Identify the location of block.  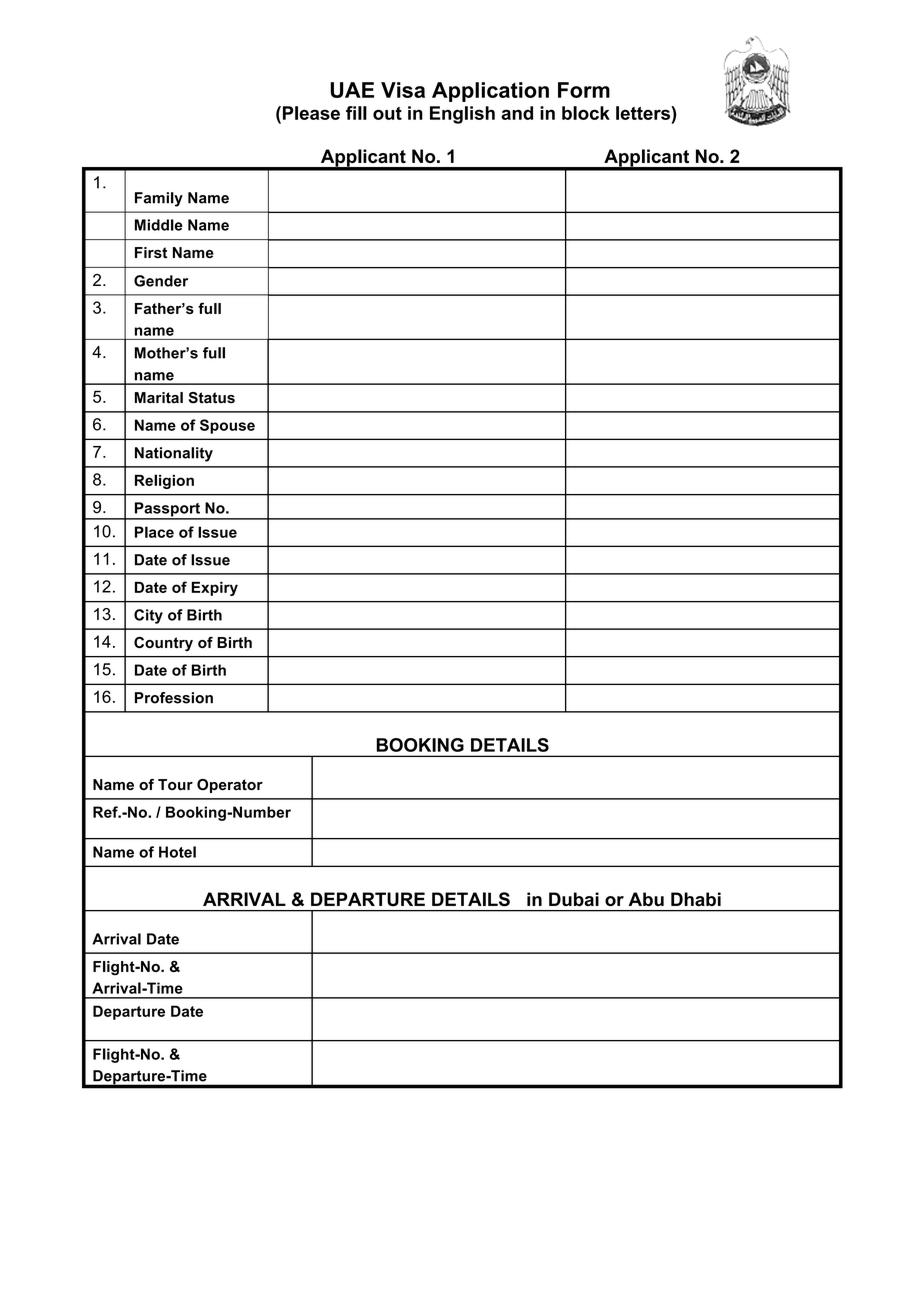
(586, 113).
